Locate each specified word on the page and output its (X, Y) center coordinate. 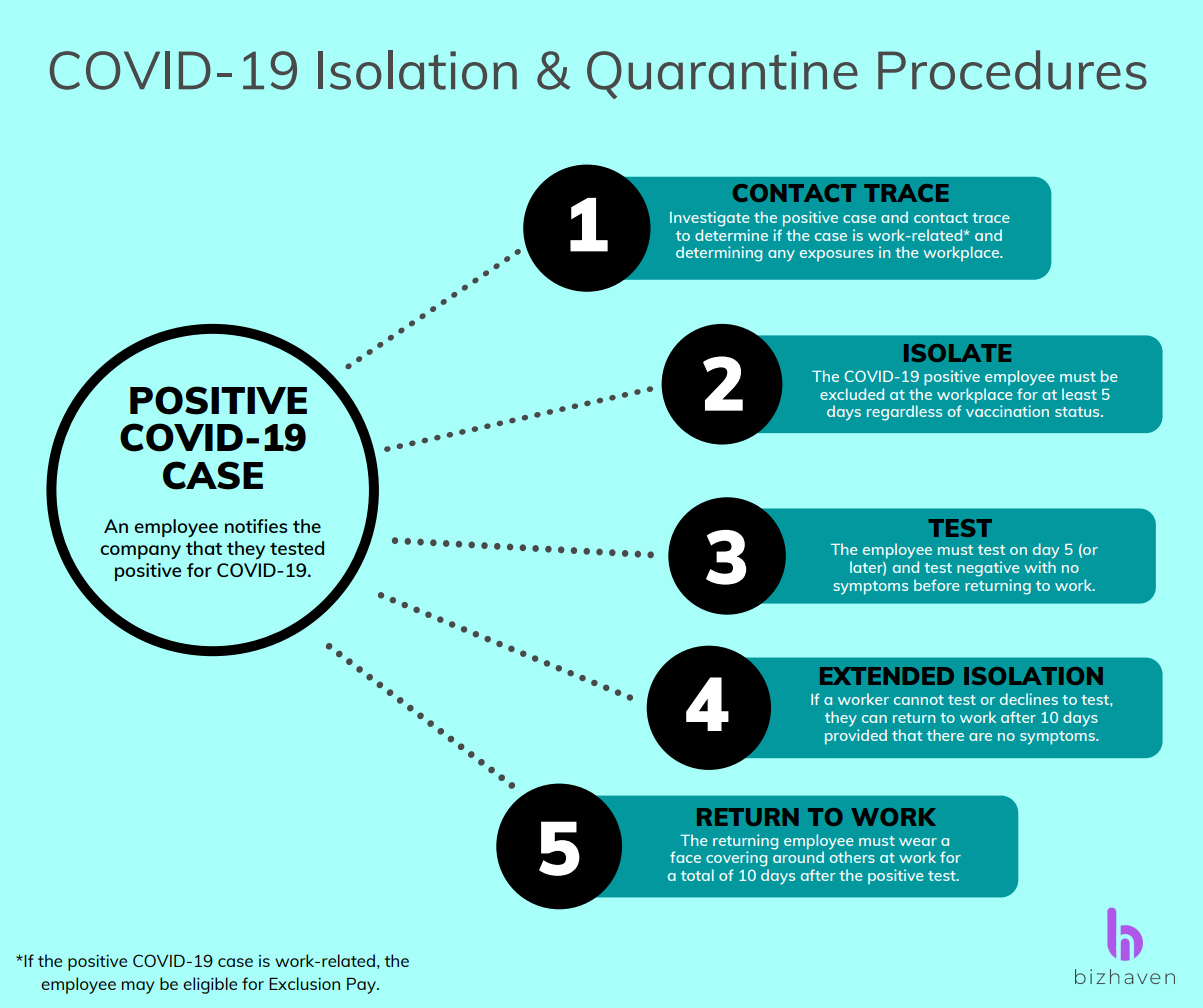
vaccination (1007, 410)
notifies (256, 526)
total (697, 875)
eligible (210, 985)
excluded (852, 394)
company (140, 552)
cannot (919, 700)
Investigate (710, 219)
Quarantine (722, 75)
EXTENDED (887, 676)
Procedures (1012, 70)
